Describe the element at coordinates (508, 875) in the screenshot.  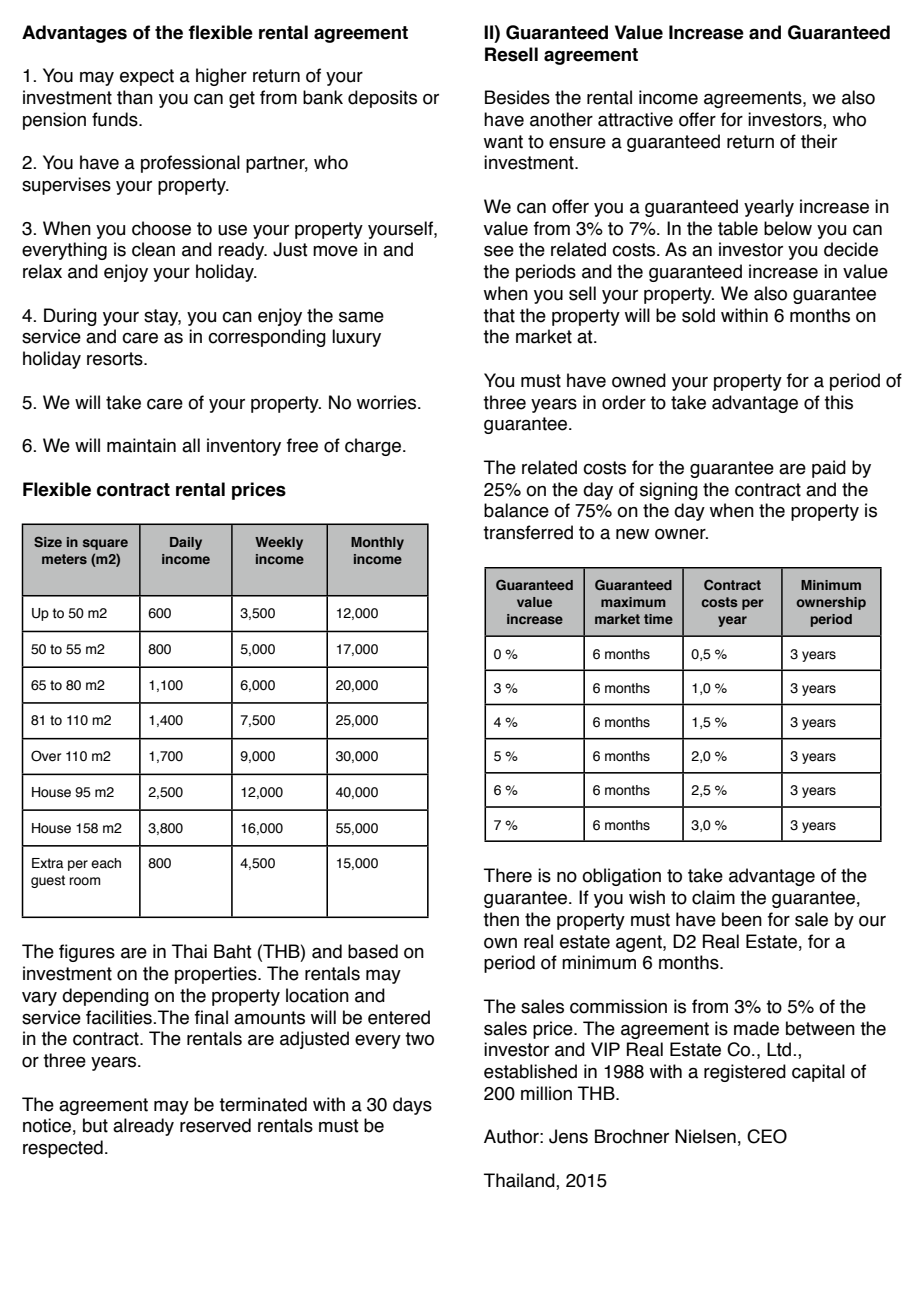
I see `There` at that location.
